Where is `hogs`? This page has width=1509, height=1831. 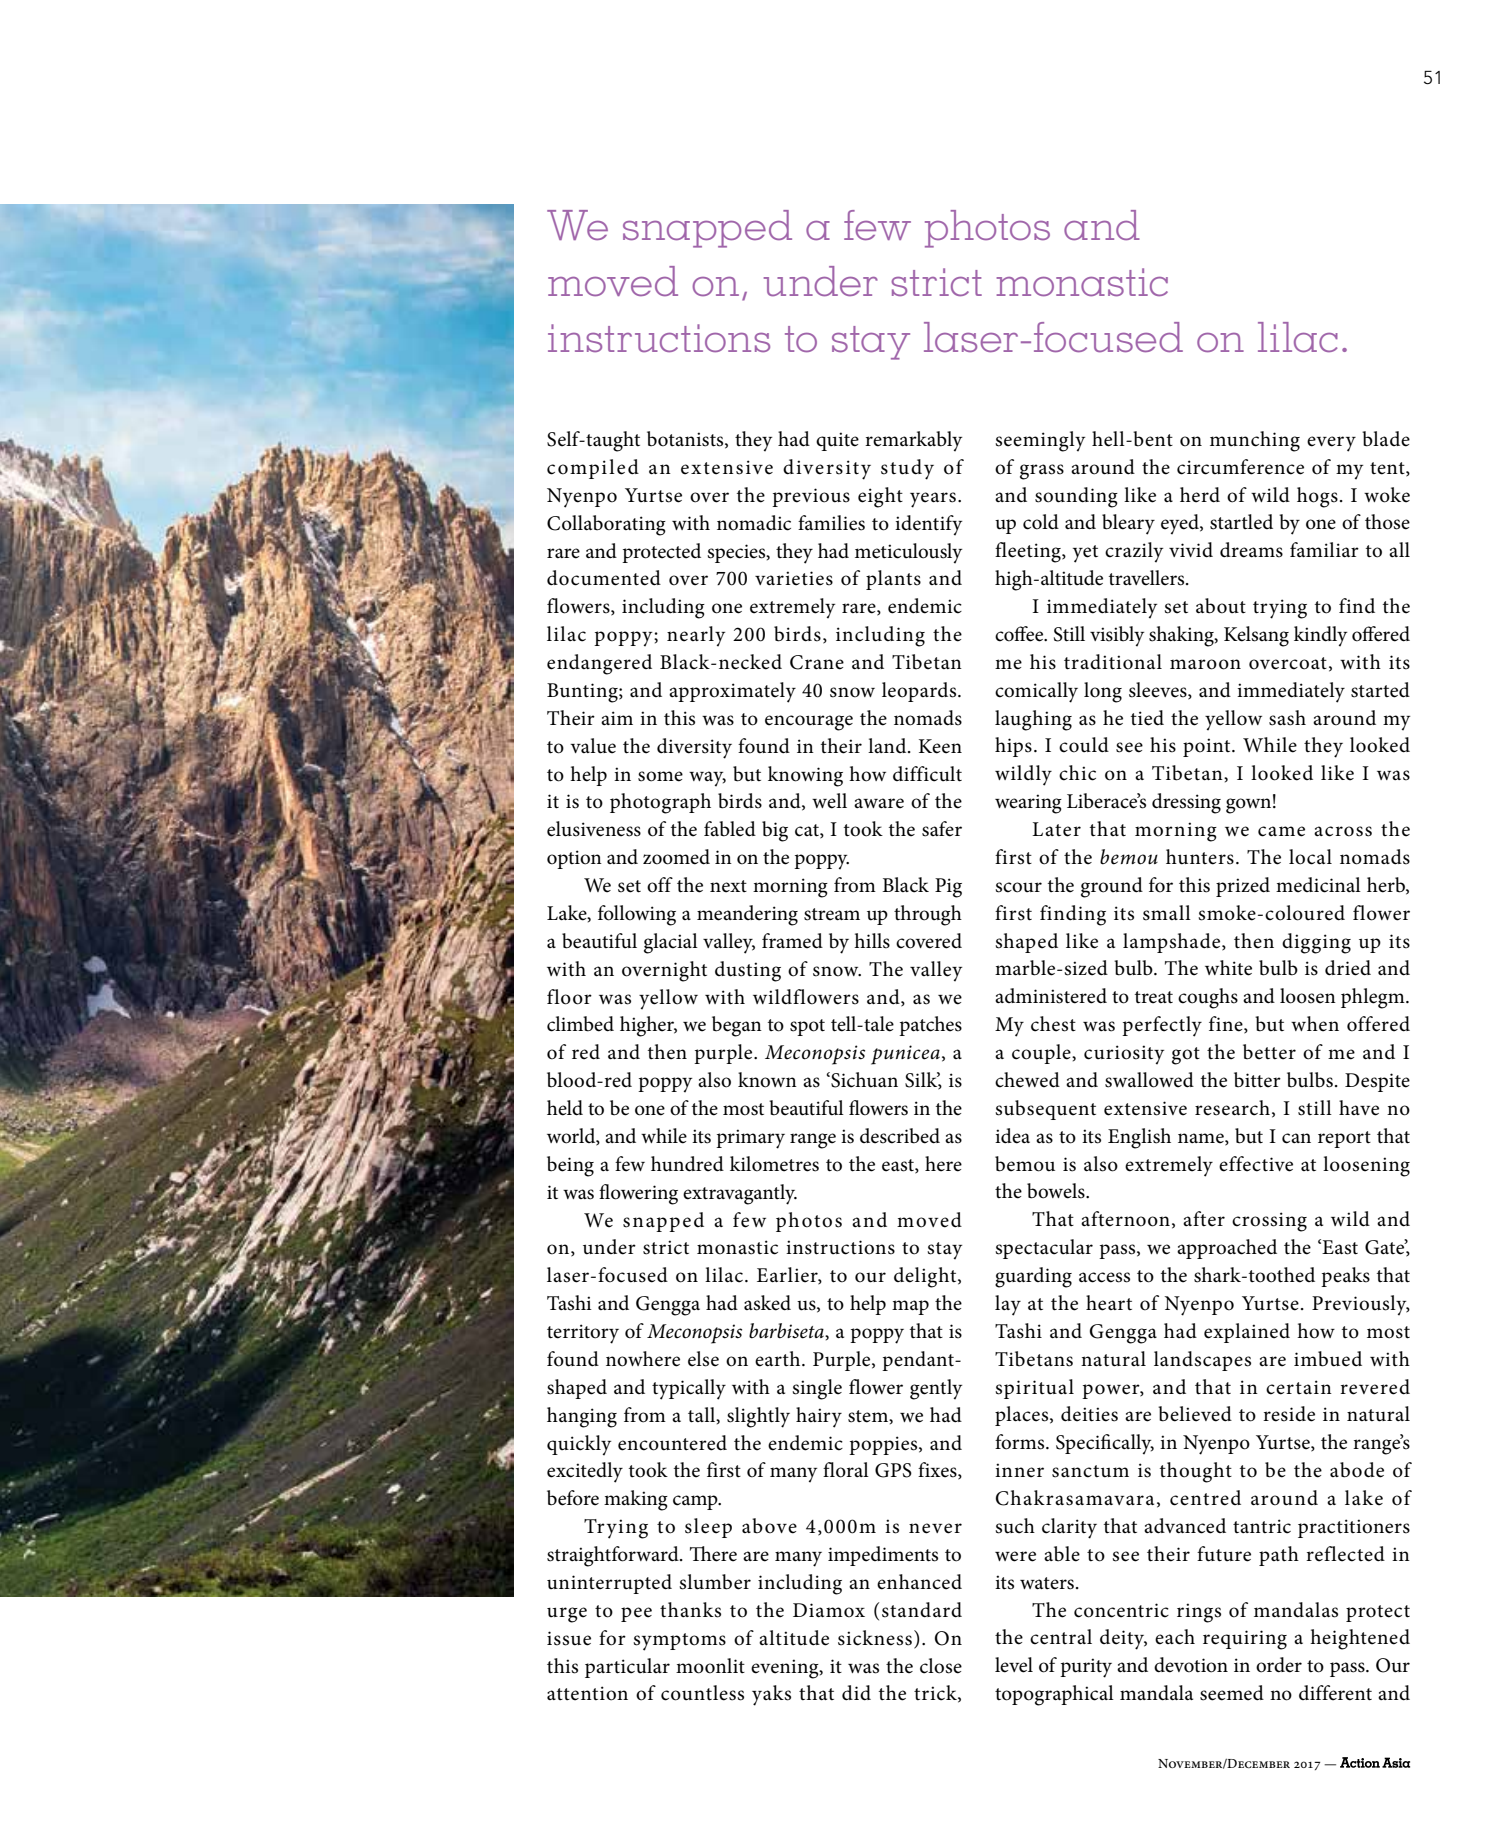
hogs is located at coordinates (1317, 497).
